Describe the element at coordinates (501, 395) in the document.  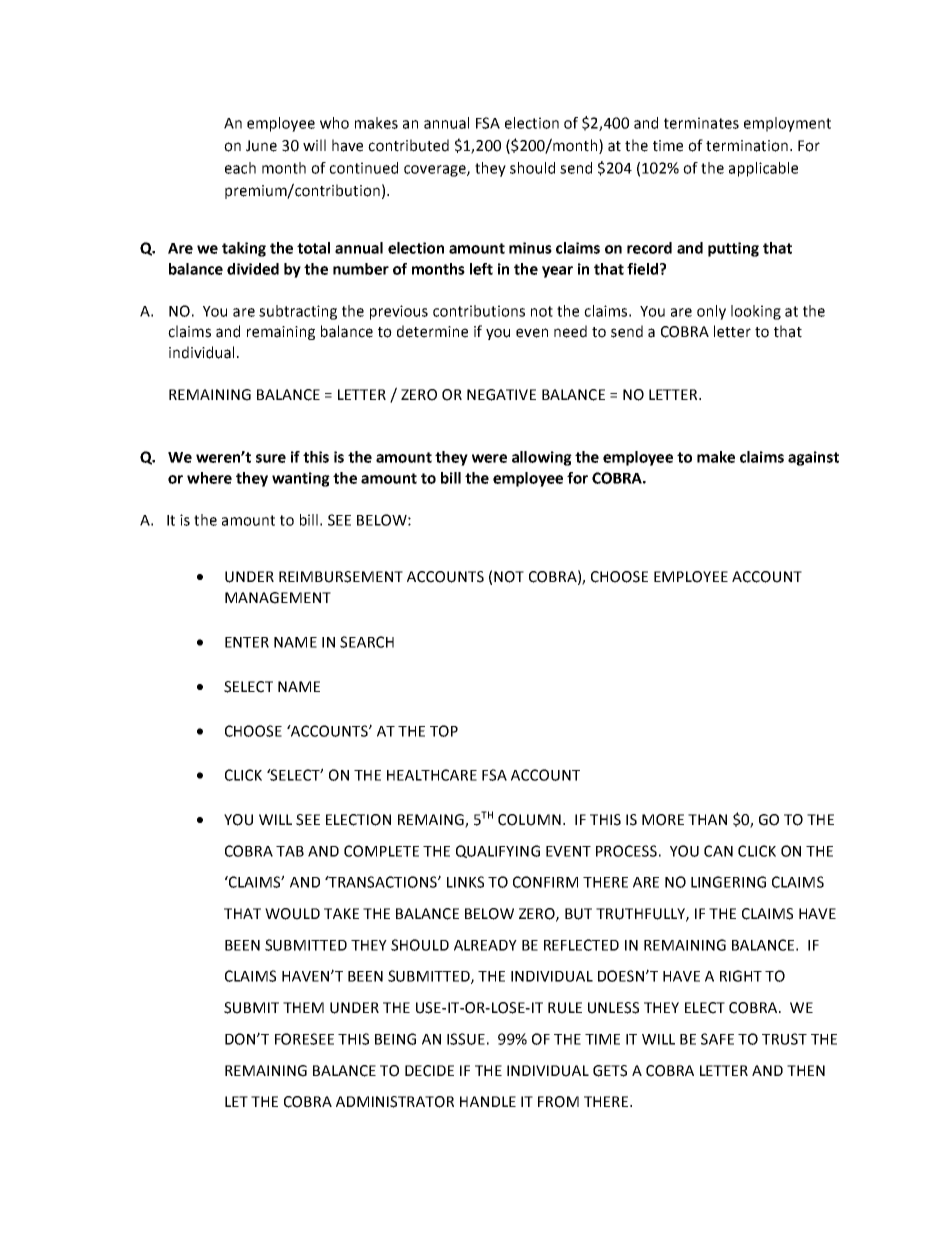
I see `NEGATIVE` at that location.
